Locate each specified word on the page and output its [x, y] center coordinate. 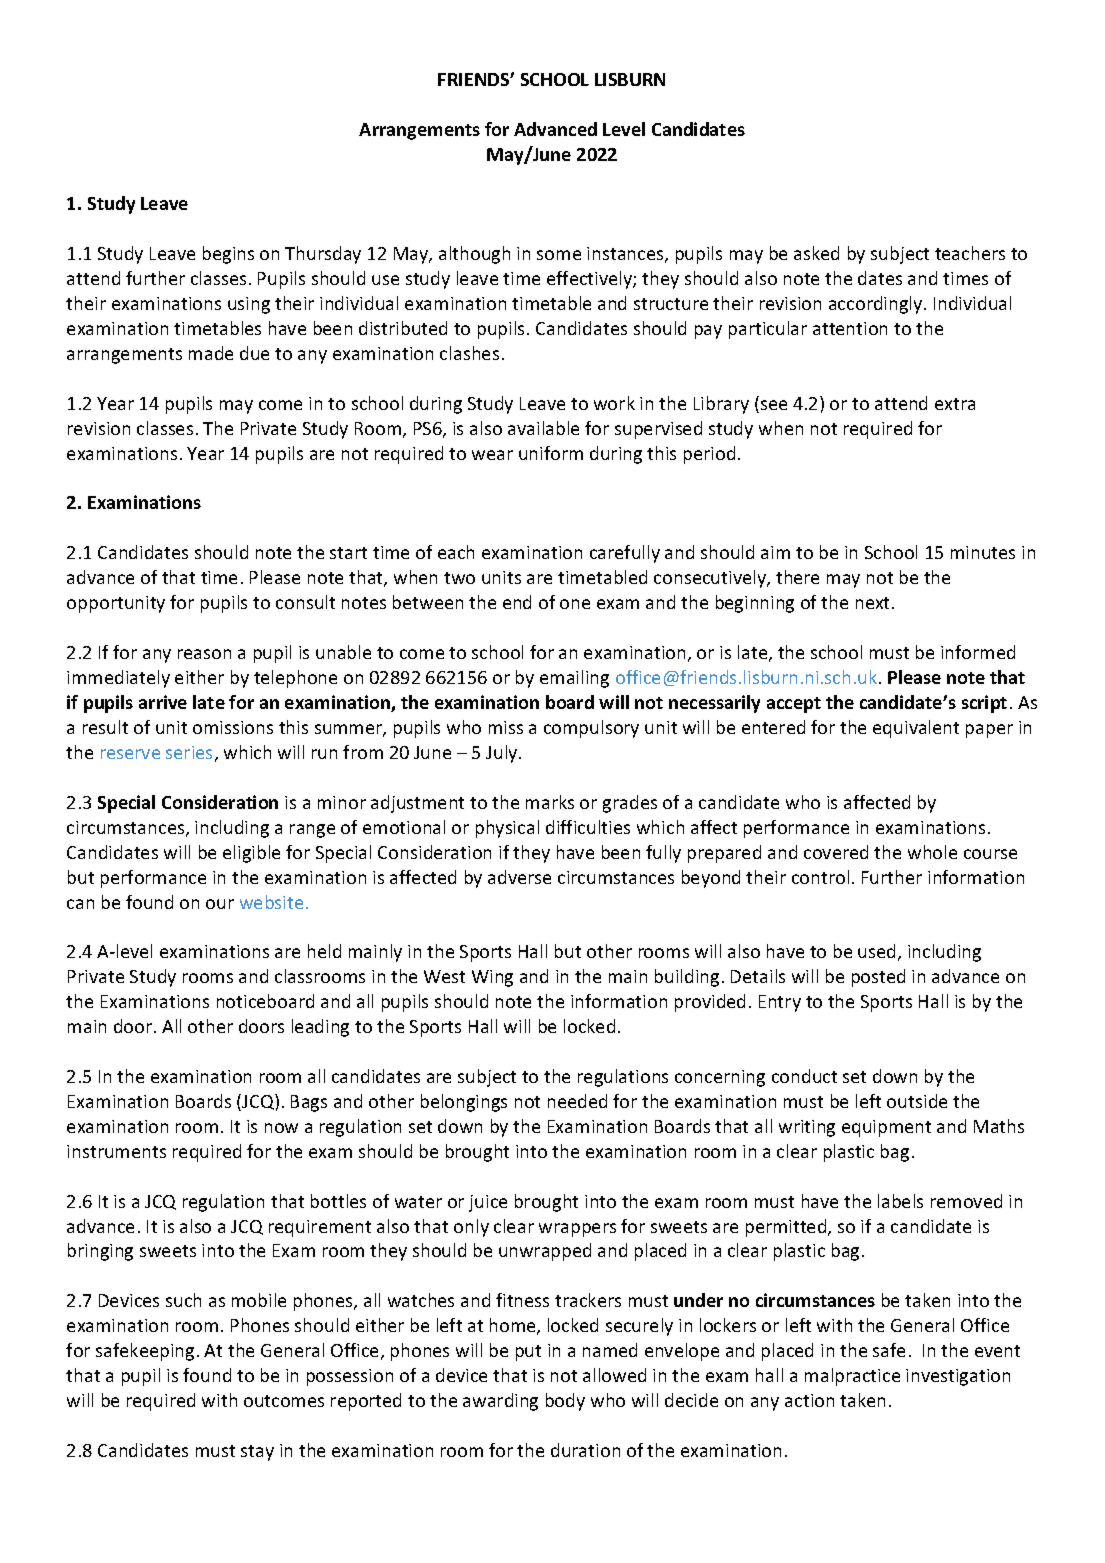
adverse [519, 877]
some [559, 255]
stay [257, 1453]
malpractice [852, 1377]
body [565, 1402]
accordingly [877, 305]
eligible [251, 854]
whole [932, 852]
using [249, 305]
